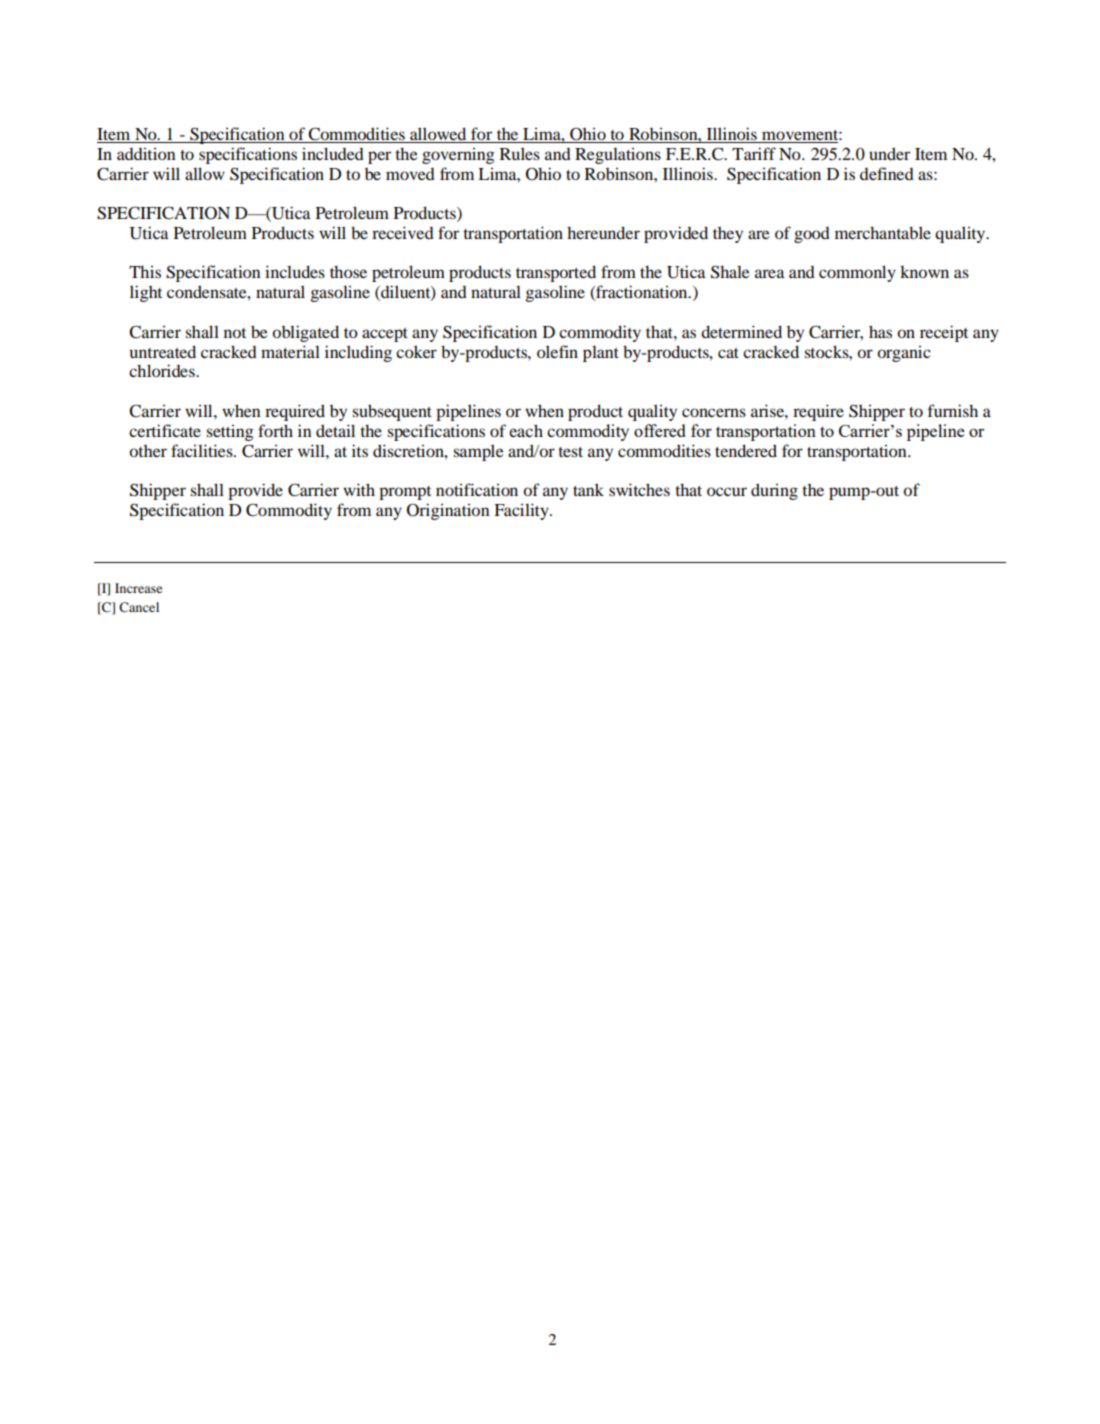 This document has height=1424, width=1100. Describe the element at coordinates (746, 450) in the document. I see `tendered` at that location.
